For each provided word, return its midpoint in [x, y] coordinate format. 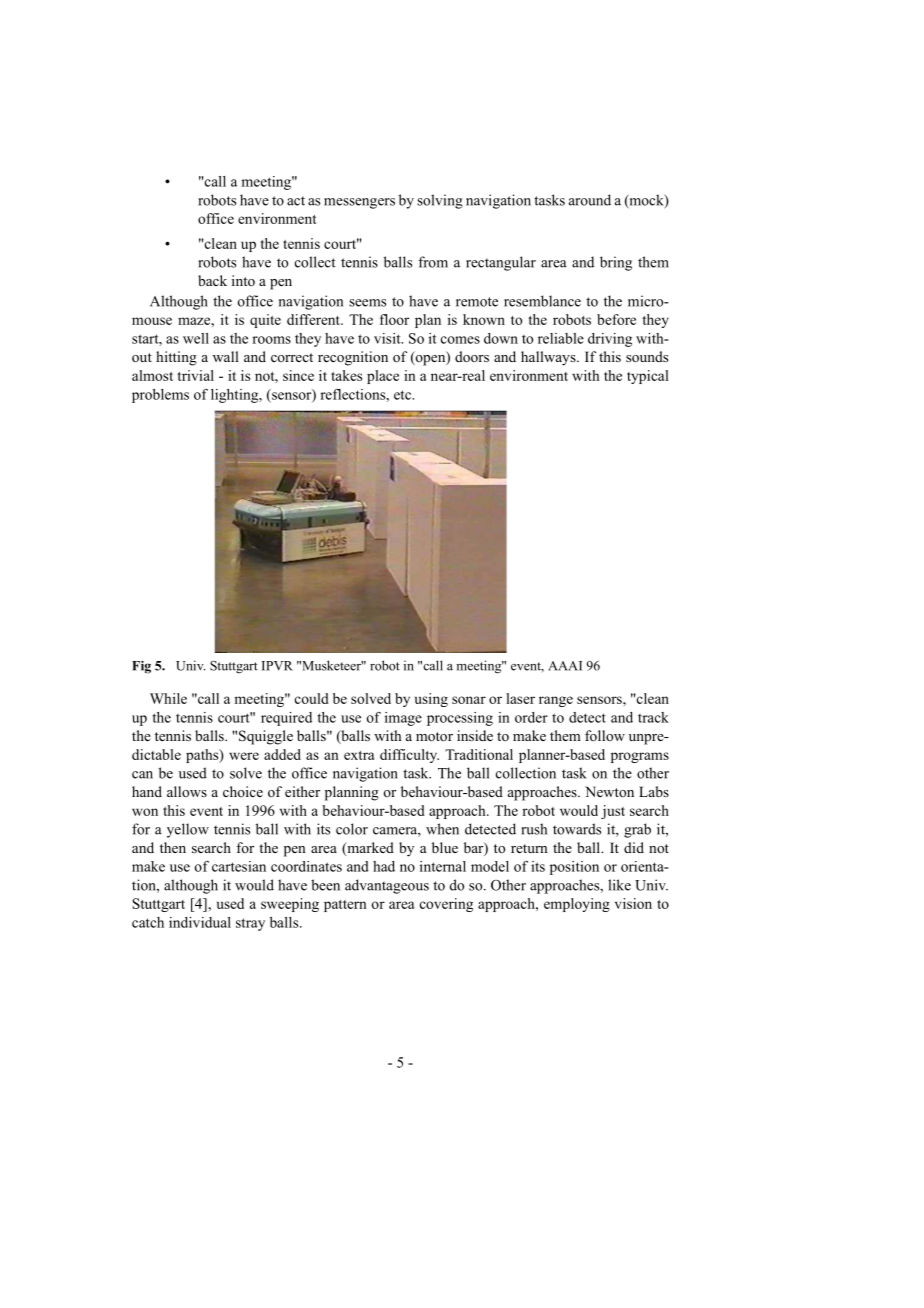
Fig [141, 667]
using [431, 700]
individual [200, 922]
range [556, 701]
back [212, 280]
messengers [359, 203]
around [590, 200]
